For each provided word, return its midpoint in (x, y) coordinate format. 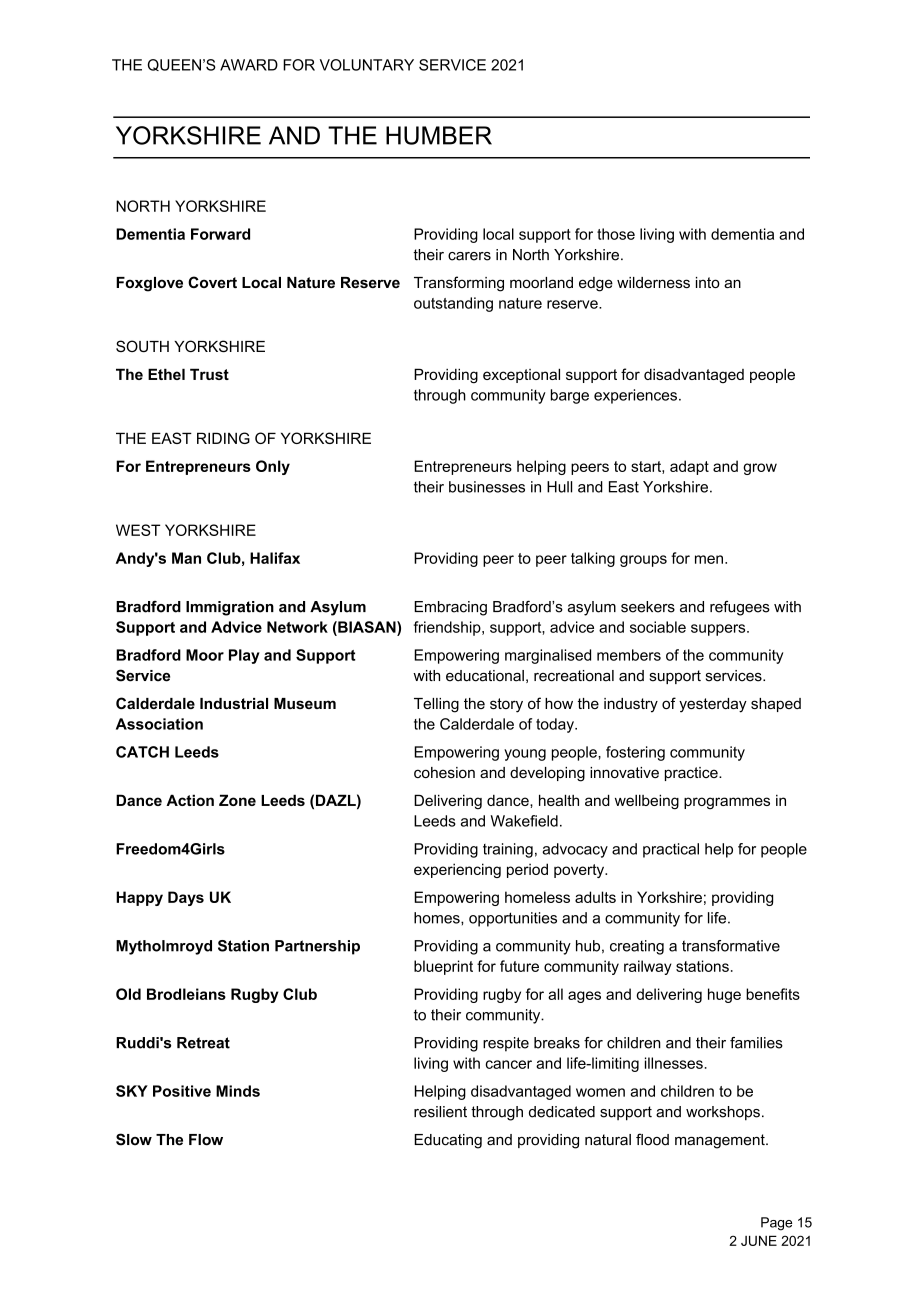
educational (485, 676)
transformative (731, 946)
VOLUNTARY (367, 65)
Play (244, 656)
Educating (448, 1141)
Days (186, 898)
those (616, 234)
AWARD (249, 65)
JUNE (759, 1240)
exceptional (521, 375)
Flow (206, 1140)
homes (438, 918)
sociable (658, 627)
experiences (635, 396)
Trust (209, 374)
